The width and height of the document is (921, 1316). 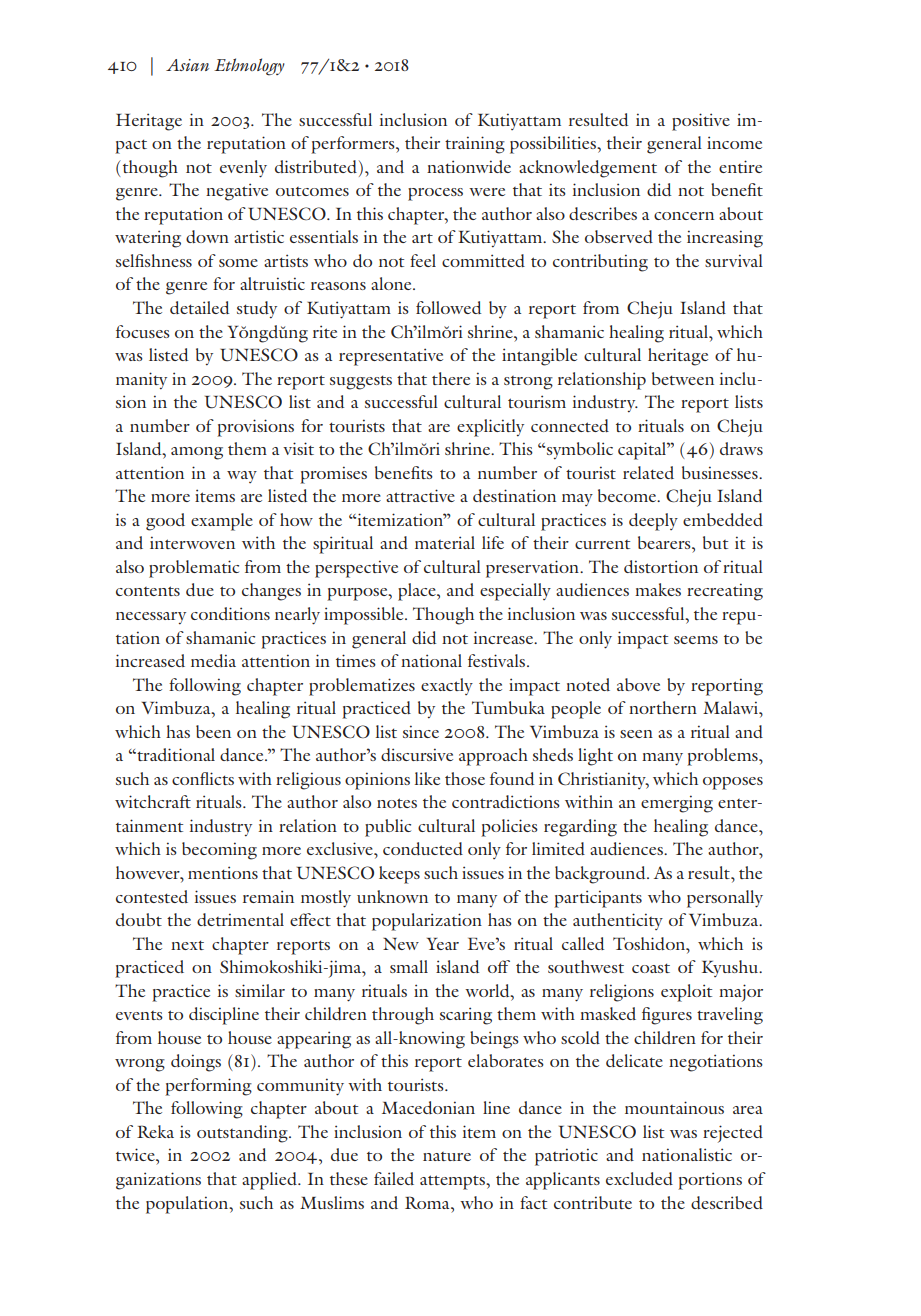 I want to click on nature, so click(x=447, y=1156).
